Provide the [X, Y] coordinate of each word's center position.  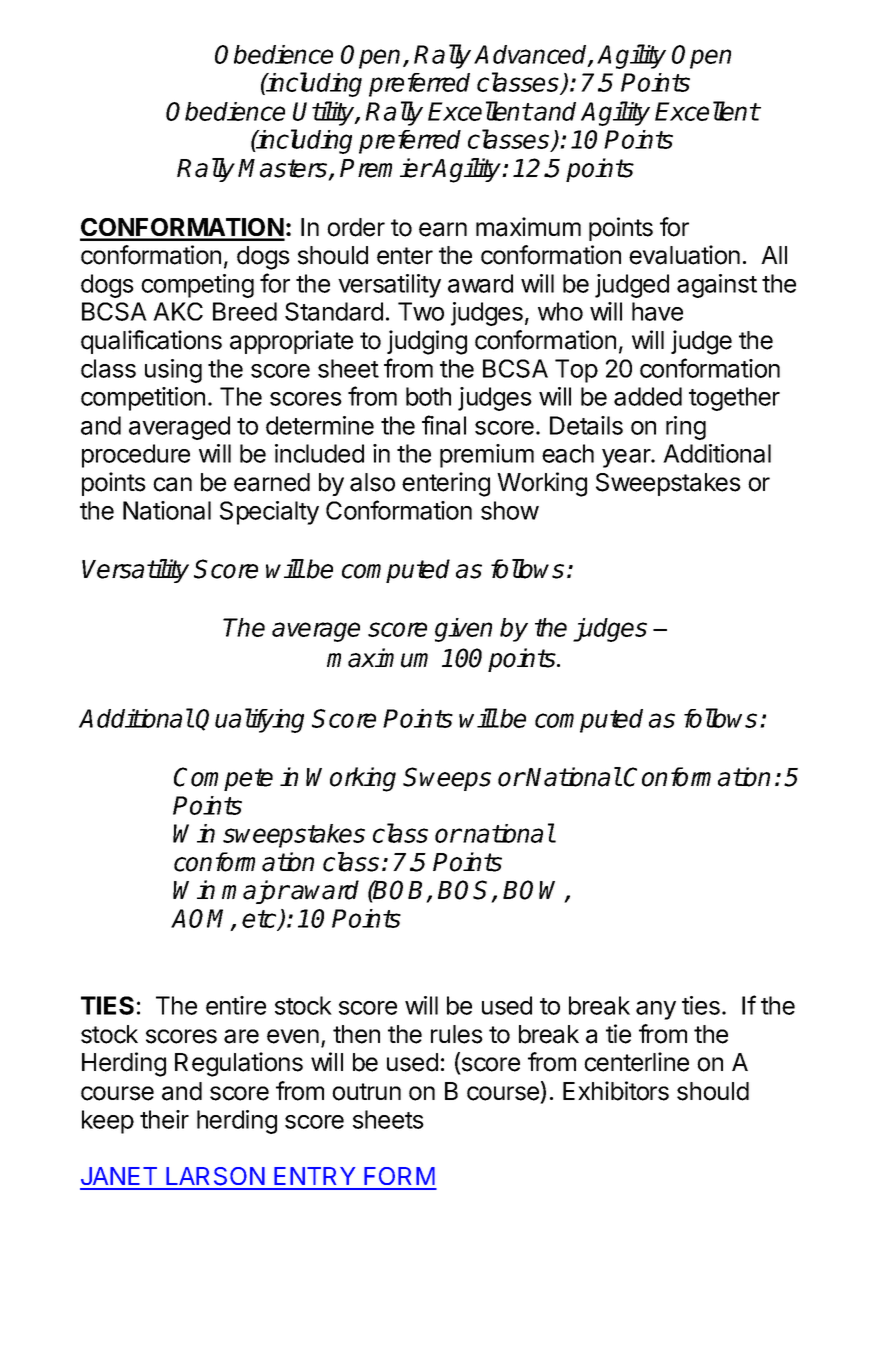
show [510, 510]
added [648, 396]
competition [143, 399]
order [356, 227]
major [255, 892]
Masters [284, 169]
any [656, 1010]
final [444, 425]
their [164, 1119]
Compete [223, 779]
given [463, 630]
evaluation [684, 255]
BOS [465, 891]
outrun [366, 1092]
